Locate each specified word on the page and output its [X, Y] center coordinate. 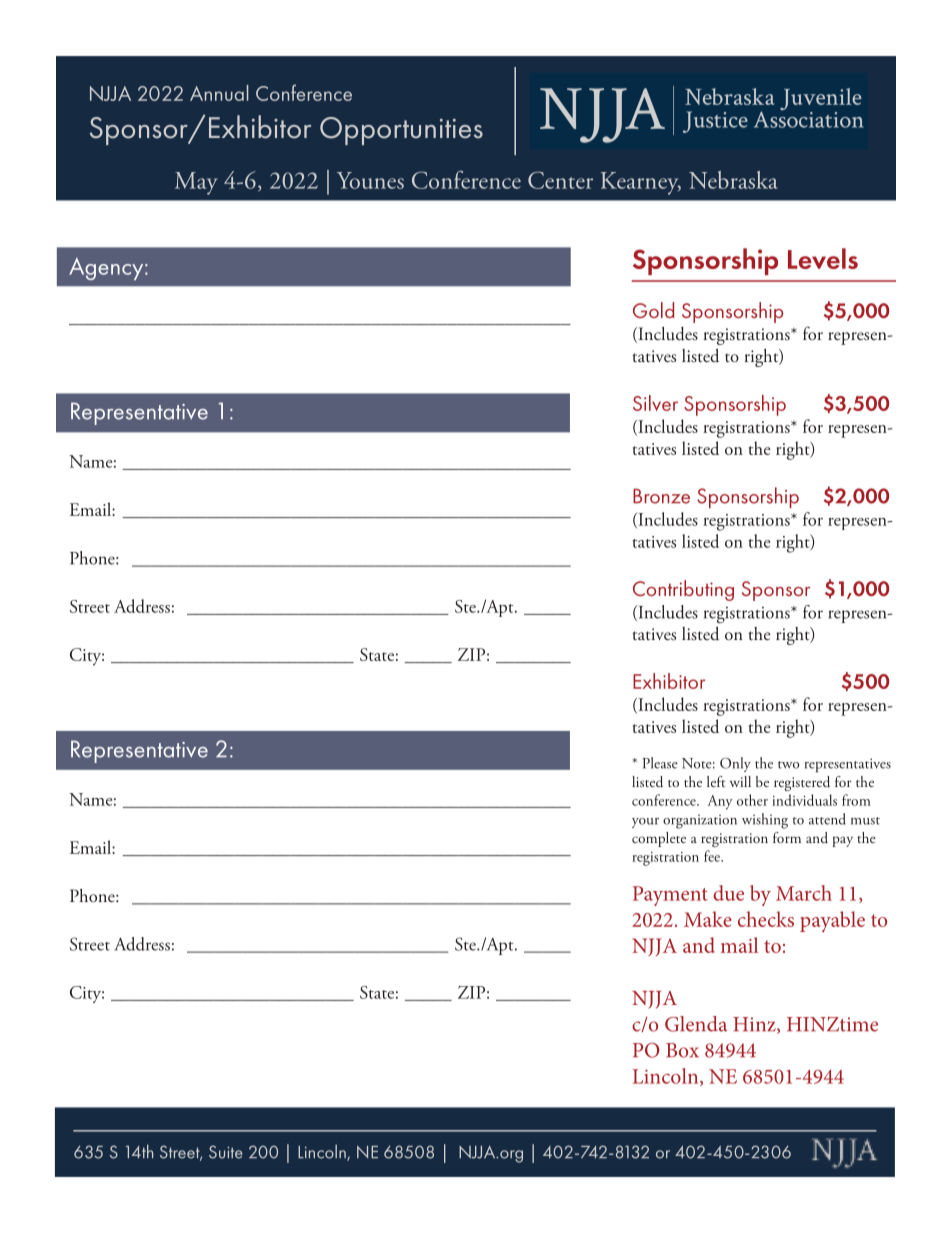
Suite [226, 1152]
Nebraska [733, 180]
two [788, 765]
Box [682, 1050]
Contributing [683, 590]
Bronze [661, 496]
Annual [219, 93]
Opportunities [401, 131]
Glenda [696, 1024]
